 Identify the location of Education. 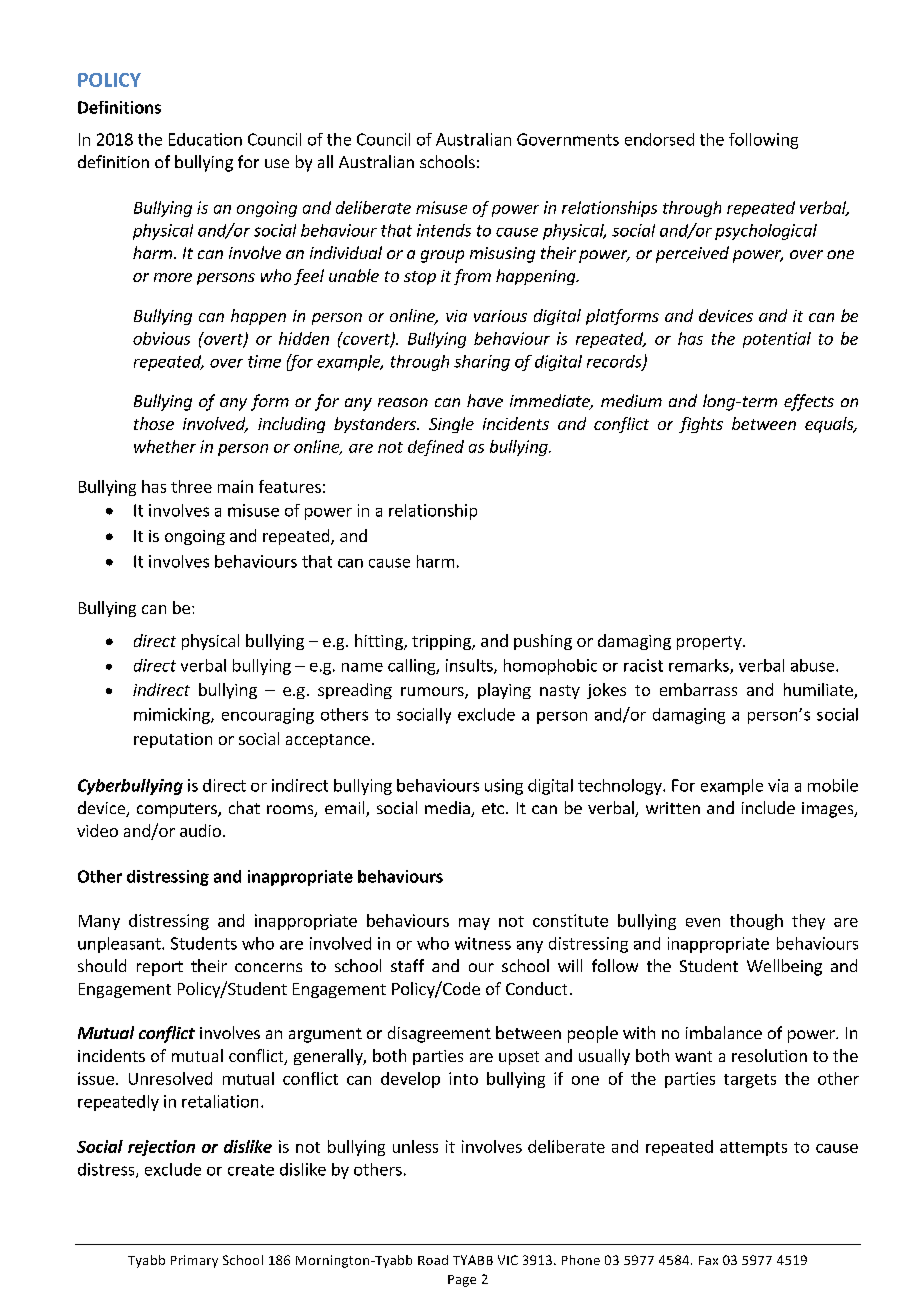
(205, 139).
